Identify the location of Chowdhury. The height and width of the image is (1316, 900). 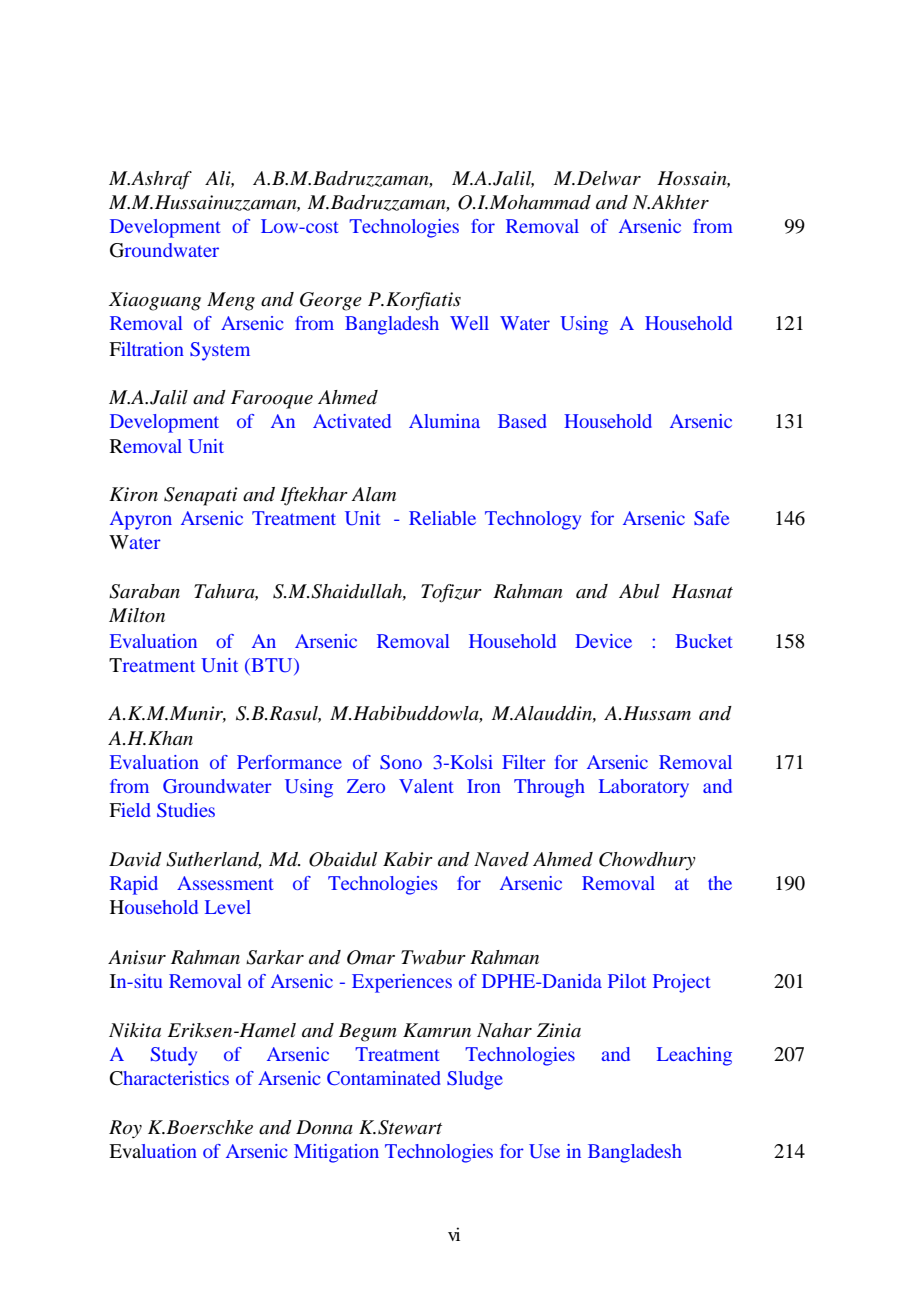
(647, 861).
